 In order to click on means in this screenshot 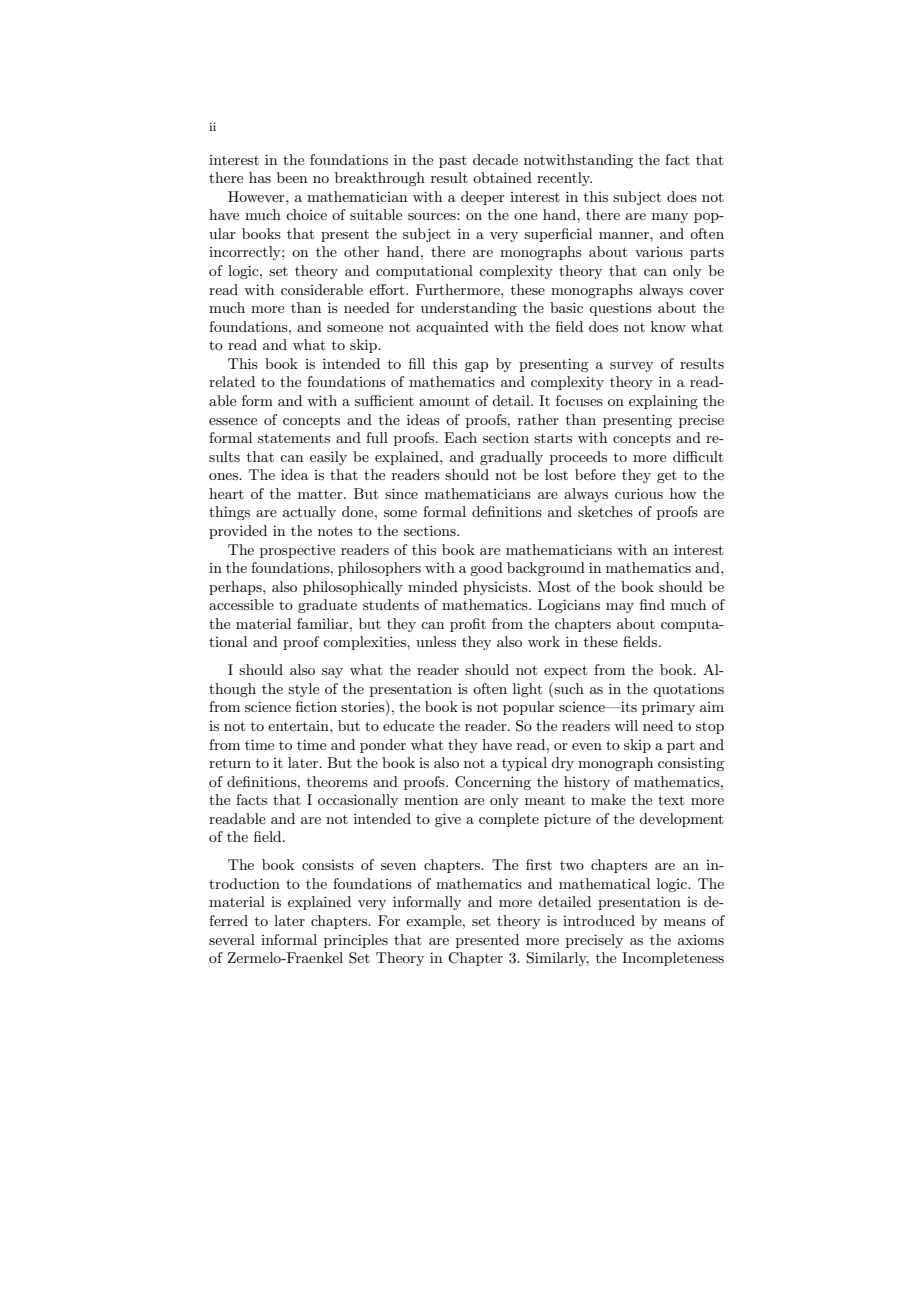, I will do `click(685, 922)`.
